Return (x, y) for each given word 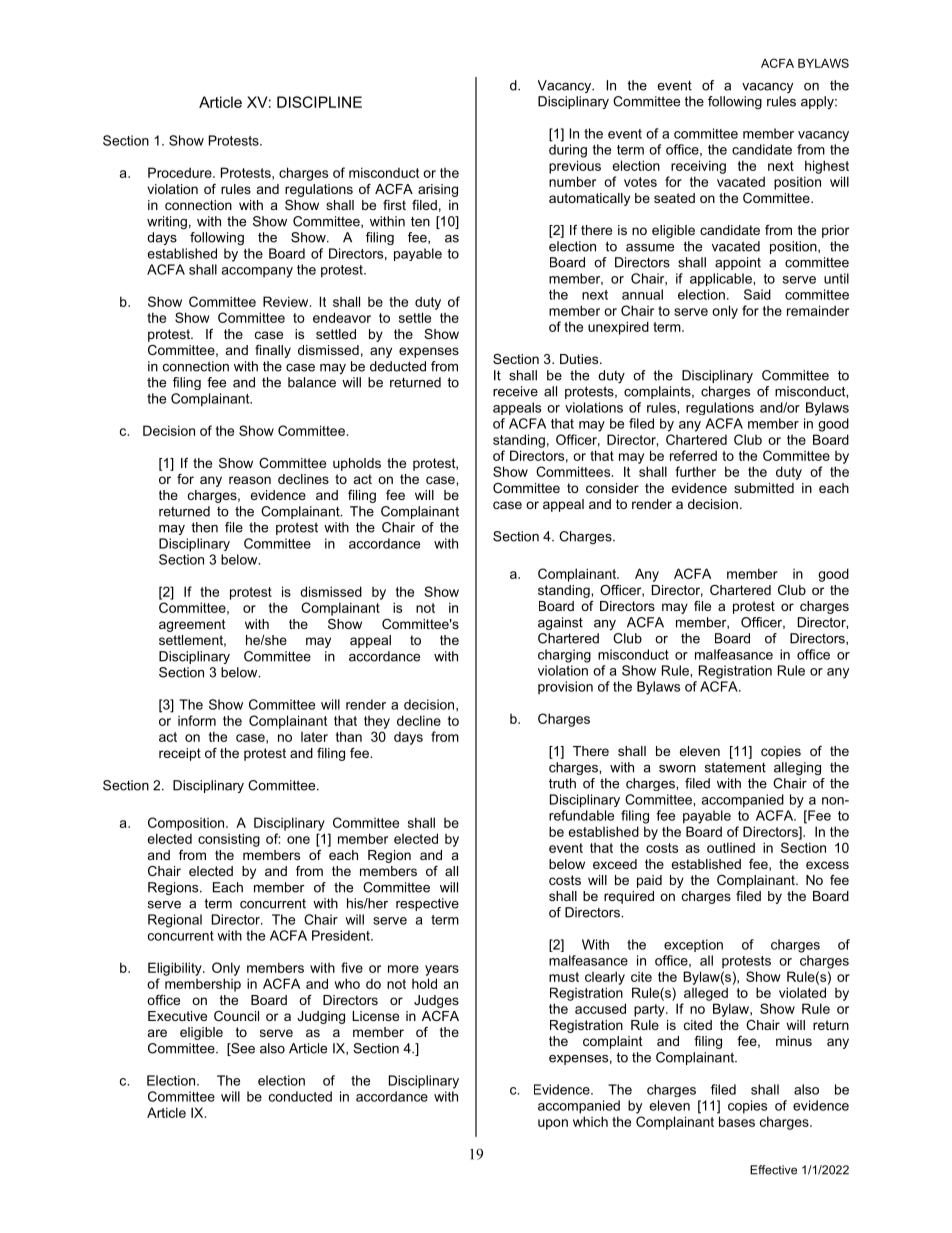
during (568, 151)
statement (735, 767)
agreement (192, 625)
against (560, 623)
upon (553, 1124)
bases (737, 1121)
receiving (698, 167)
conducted (300, 1096)
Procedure (181, 172)
